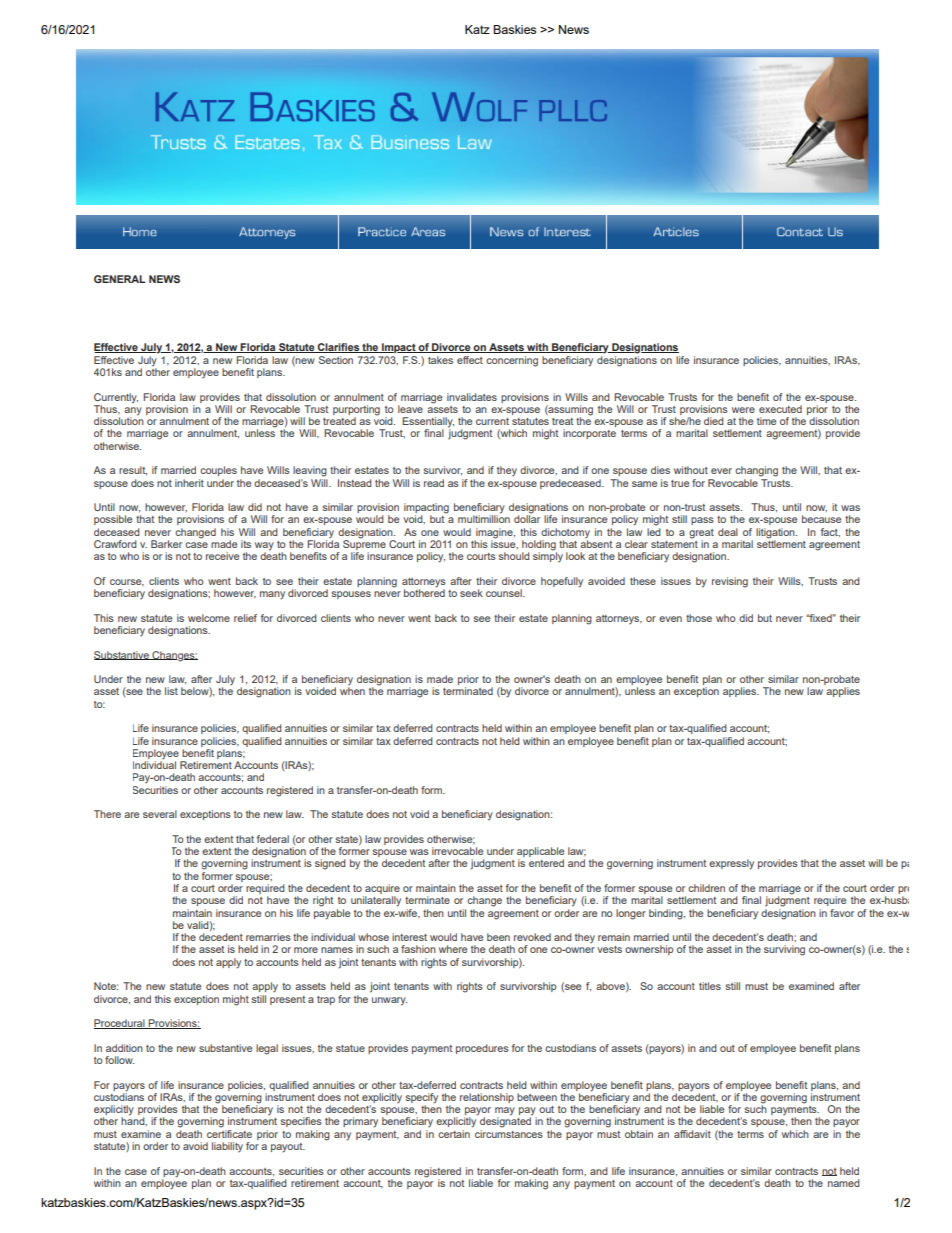 Image resolution: width=952 pixels, height=1233 pixels. What do you see at coordinates (120, 279) in the screenshot?
I see `GENERAL` at bounding box center [120, 279].
